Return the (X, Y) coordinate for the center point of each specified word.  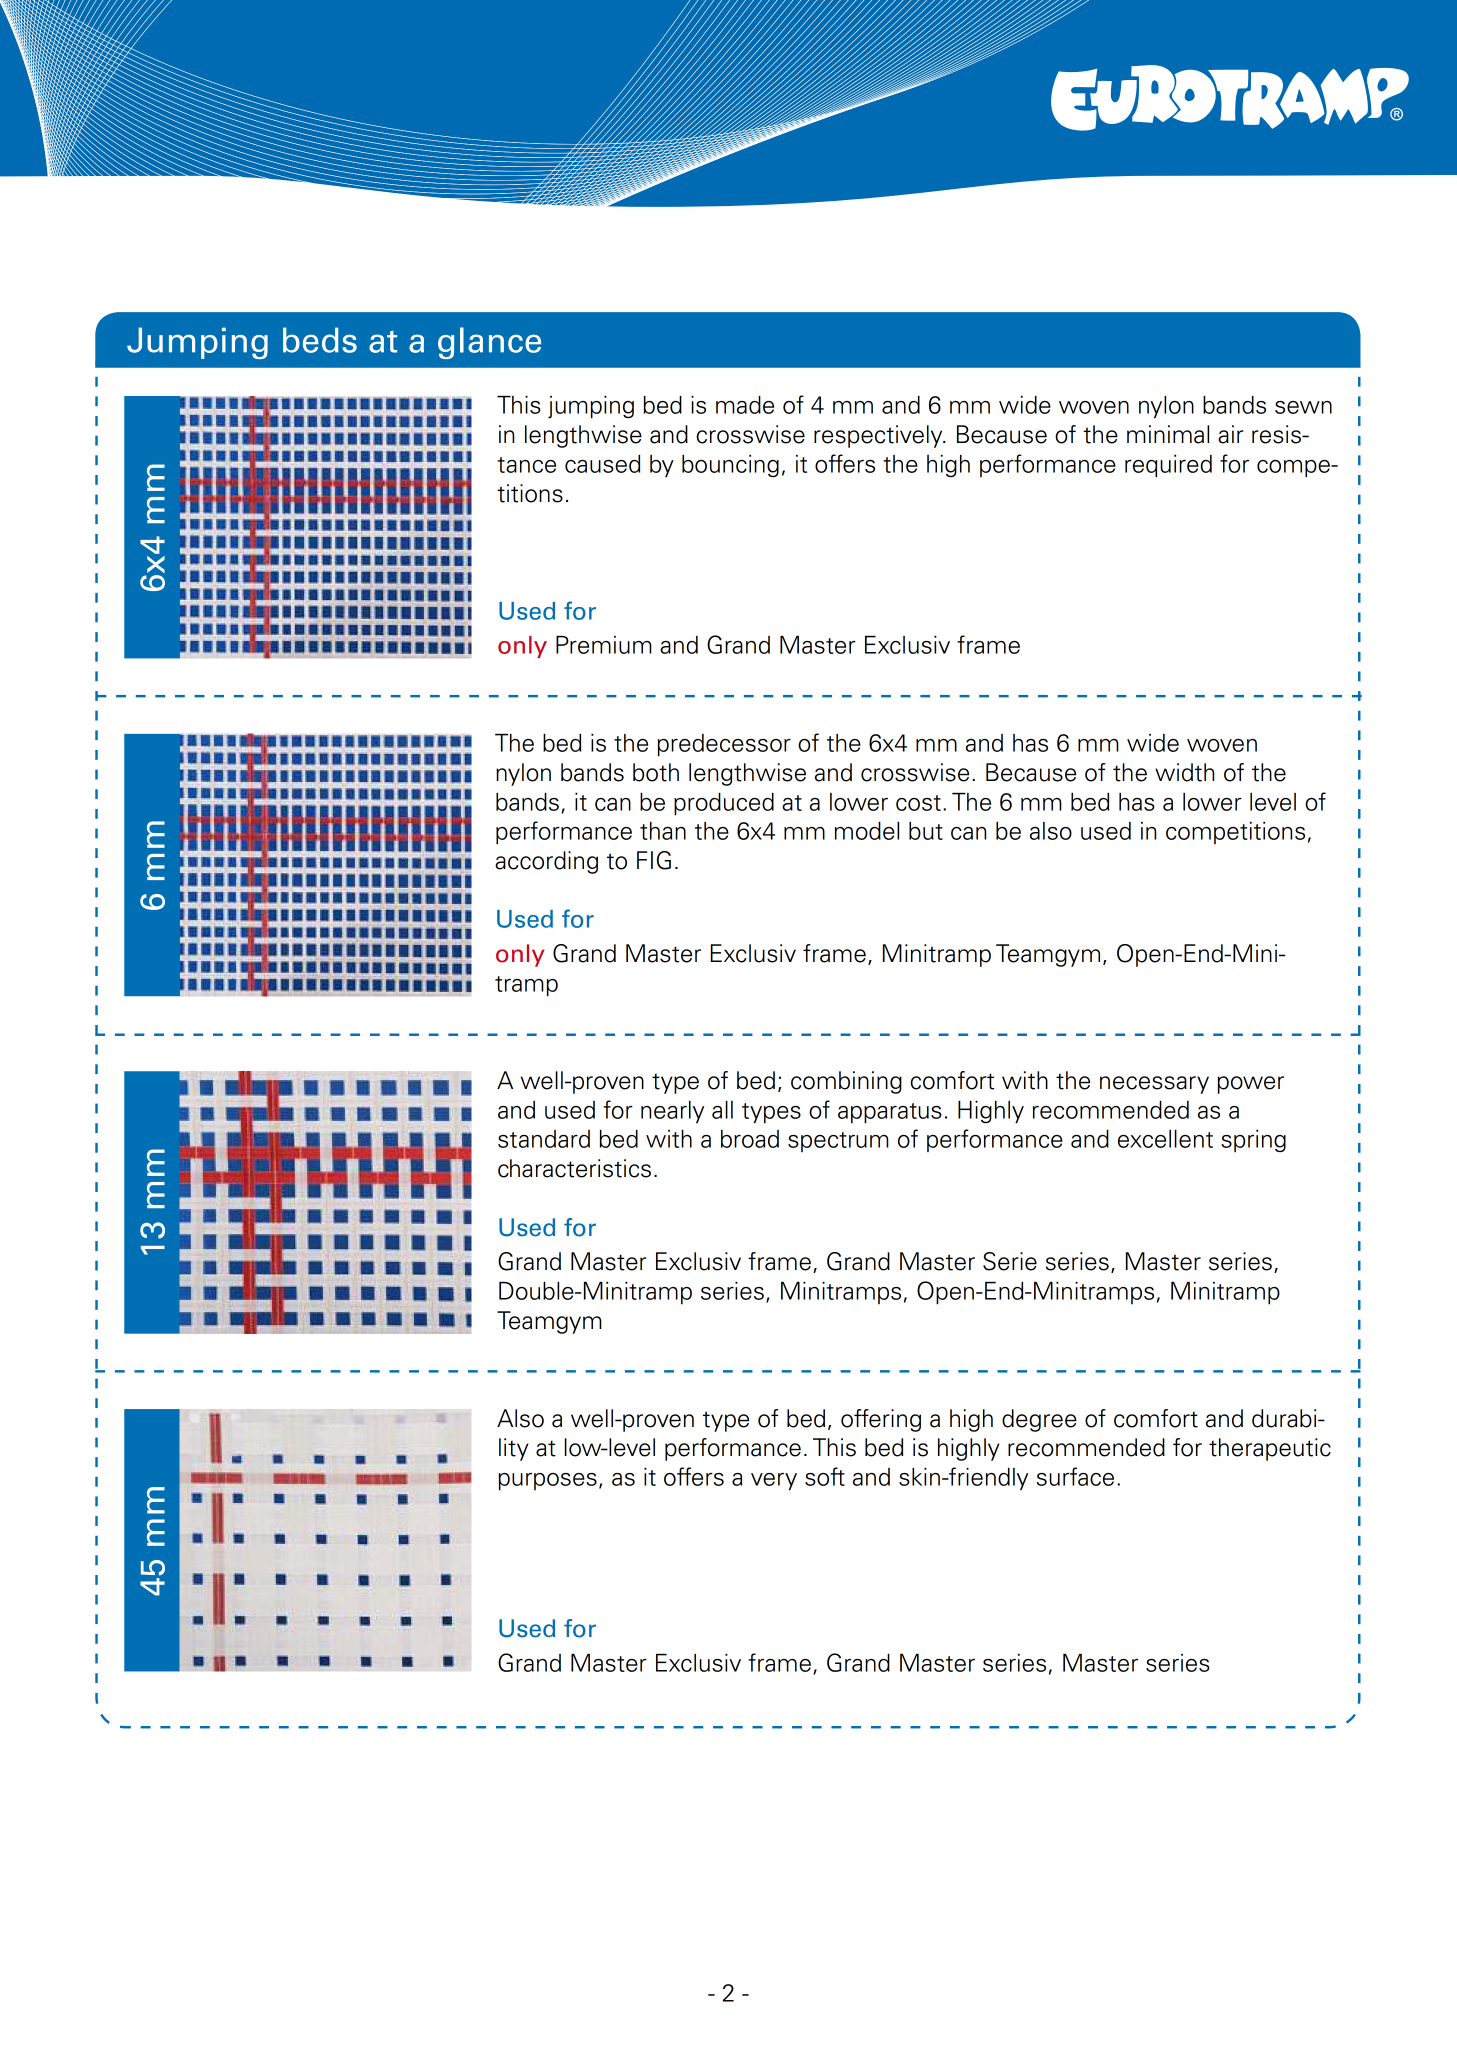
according (546, 862)
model (867, 831)
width (1184, 772)
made (745, 405)
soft (825, 1476)
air (1230, 434)
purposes (548, 1482)
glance (489, 343)
